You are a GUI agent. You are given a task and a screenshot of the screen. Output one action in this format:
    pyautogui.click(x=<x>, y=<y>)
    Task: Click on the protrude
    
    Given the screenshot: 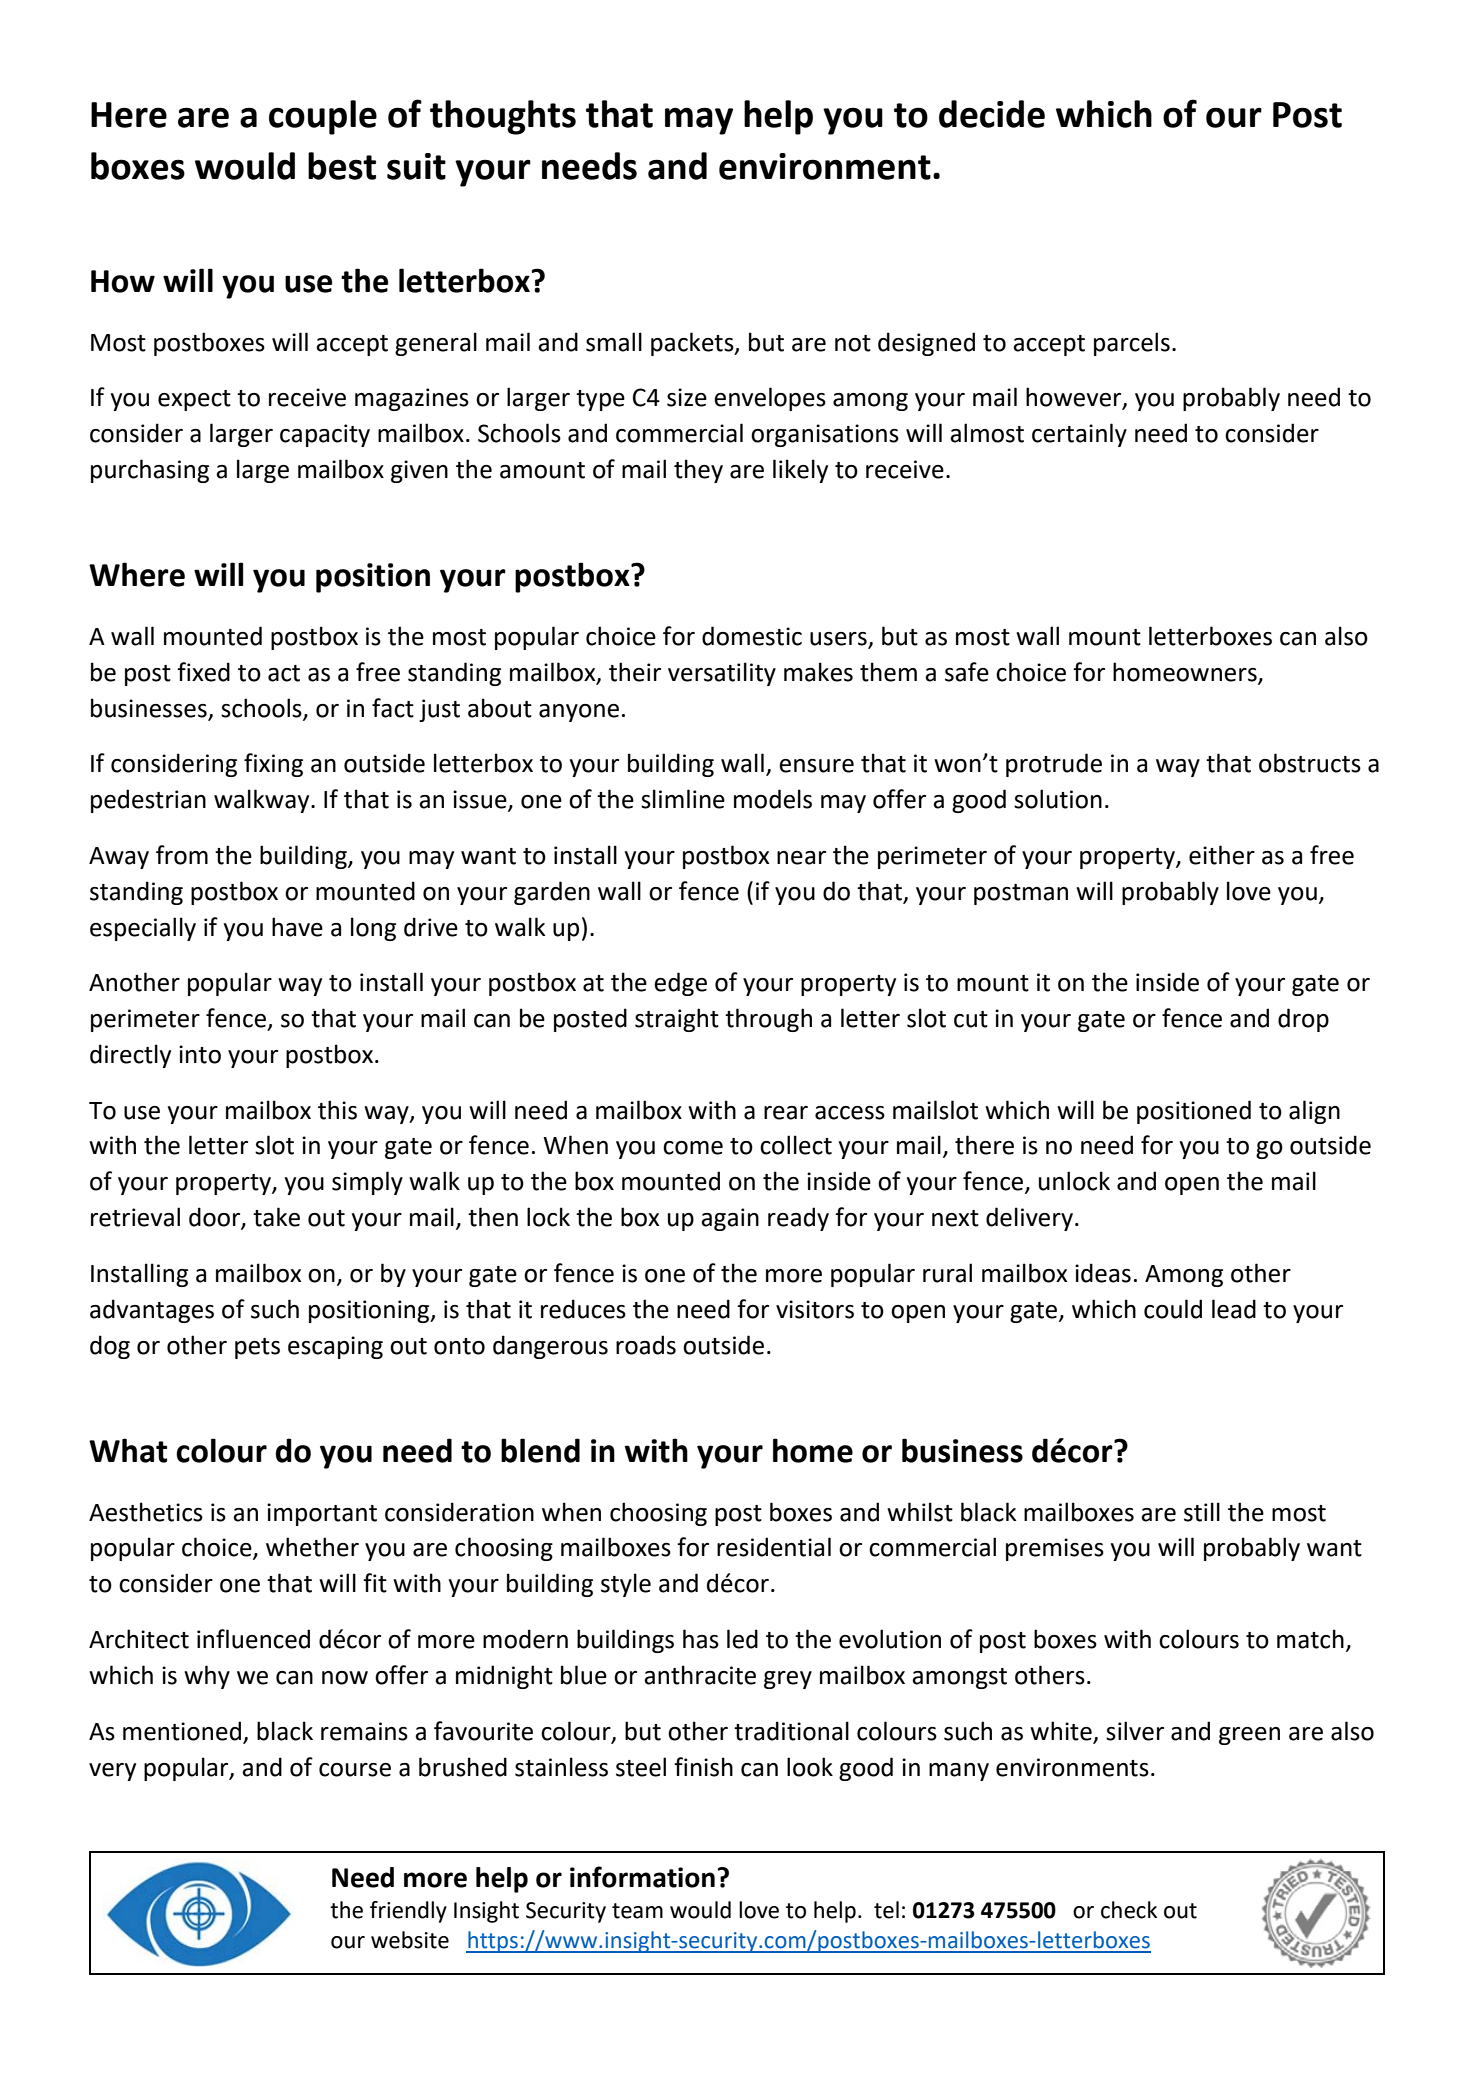 What is the action you would take?
    pyautogui.click(x=1054, y=765)
